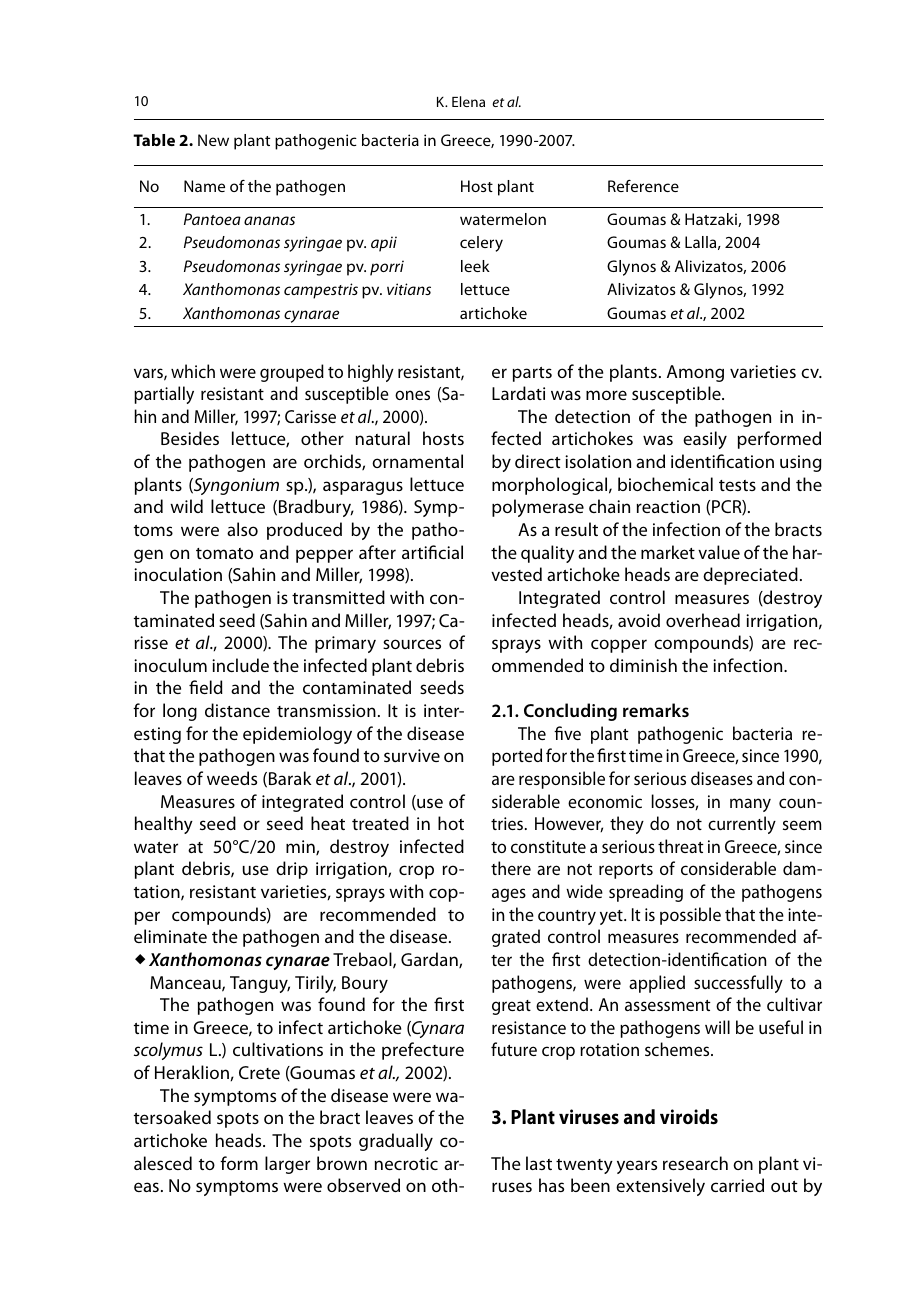  I want to click on possible, so click(690, 916).
